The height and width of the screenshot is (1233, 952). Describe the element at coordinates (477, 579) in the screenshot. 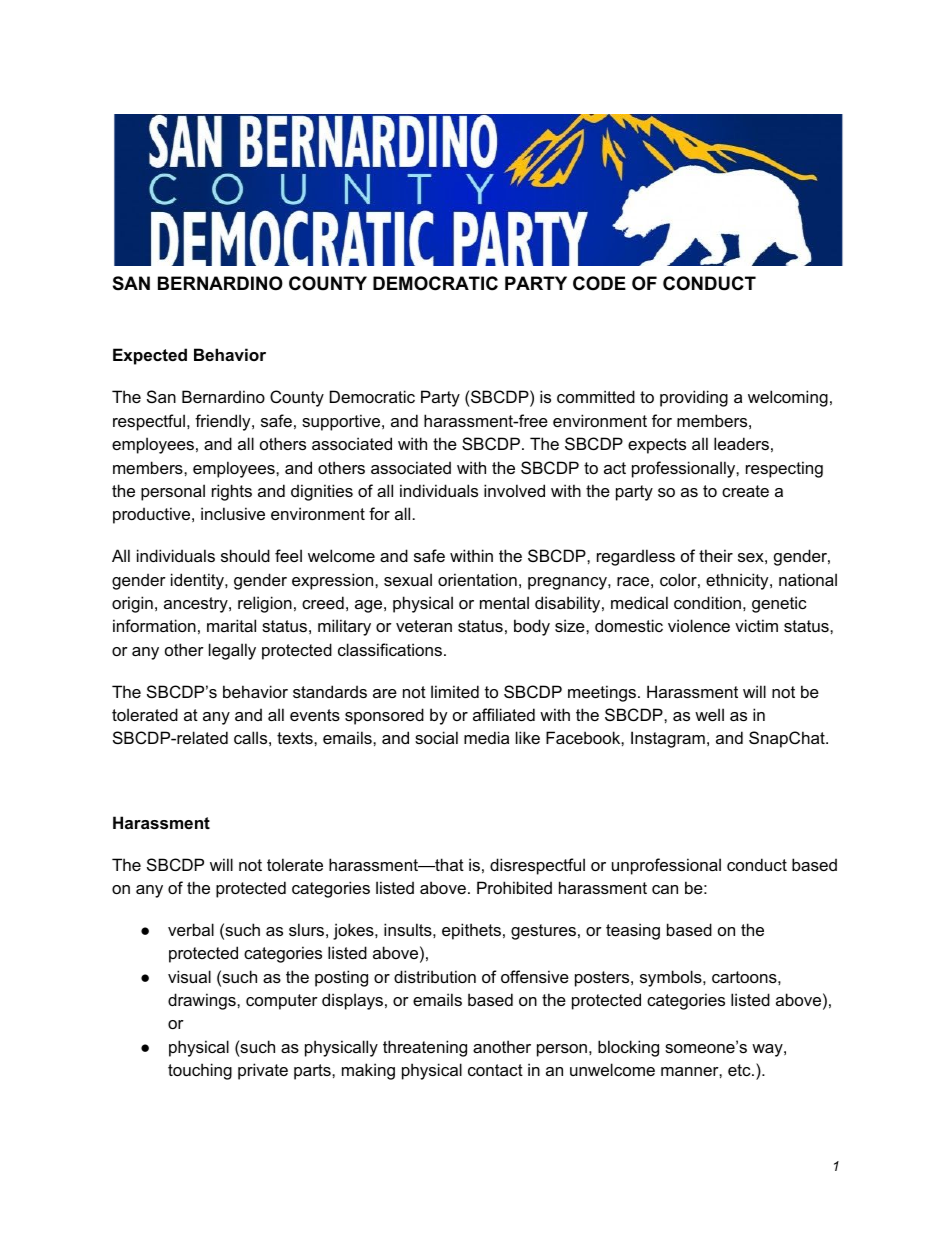

I see `orientation` at that location.
